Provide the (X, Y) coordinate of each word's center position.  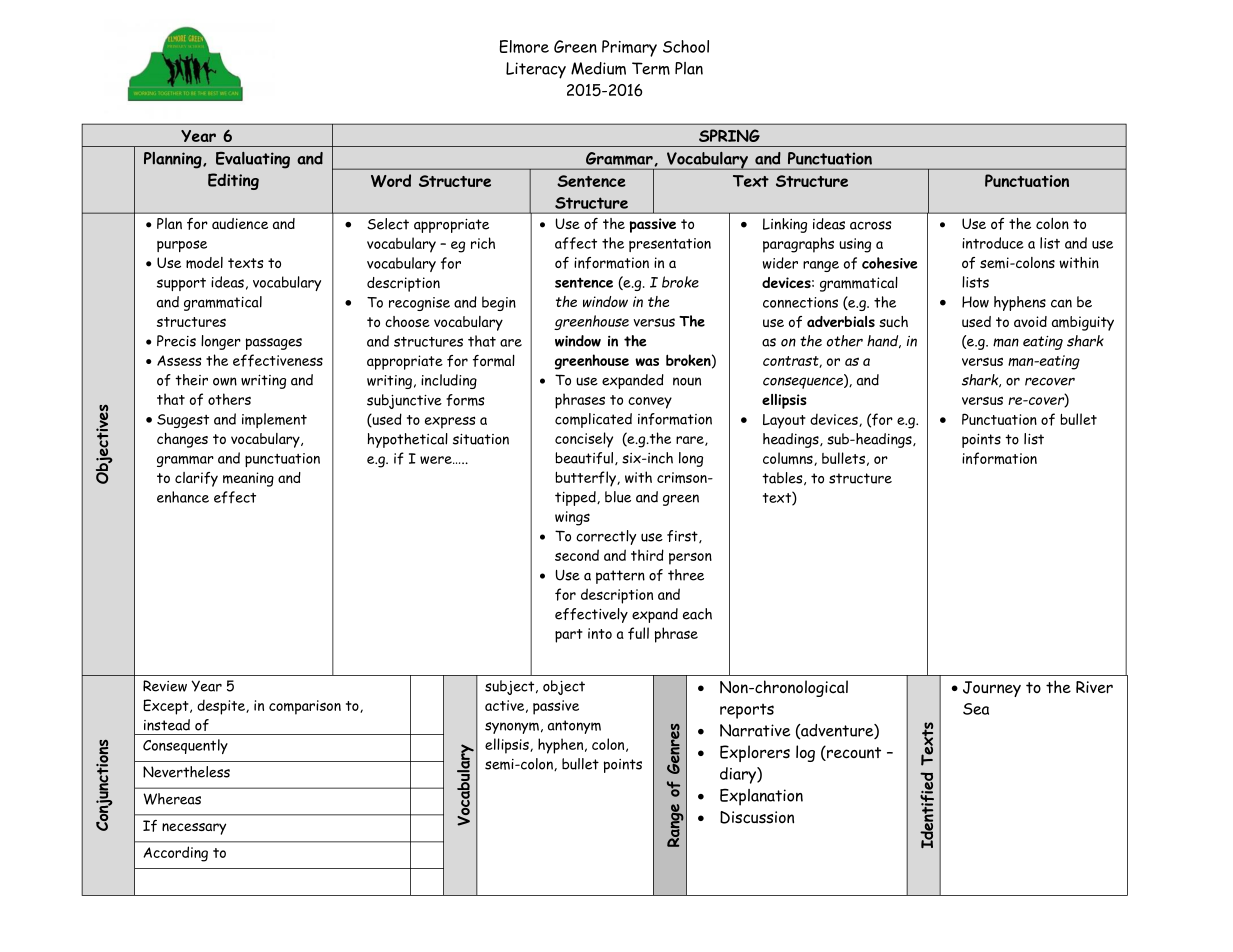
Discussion (757, 817)
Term (651, 68)
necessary (194, 829)
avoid (1030, 321)
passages (274, 344)
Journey (992, 689)
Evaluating (253, 160)
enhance (183, 497)
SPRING (729, 135)
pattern (620, 577)
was (647, 362)
